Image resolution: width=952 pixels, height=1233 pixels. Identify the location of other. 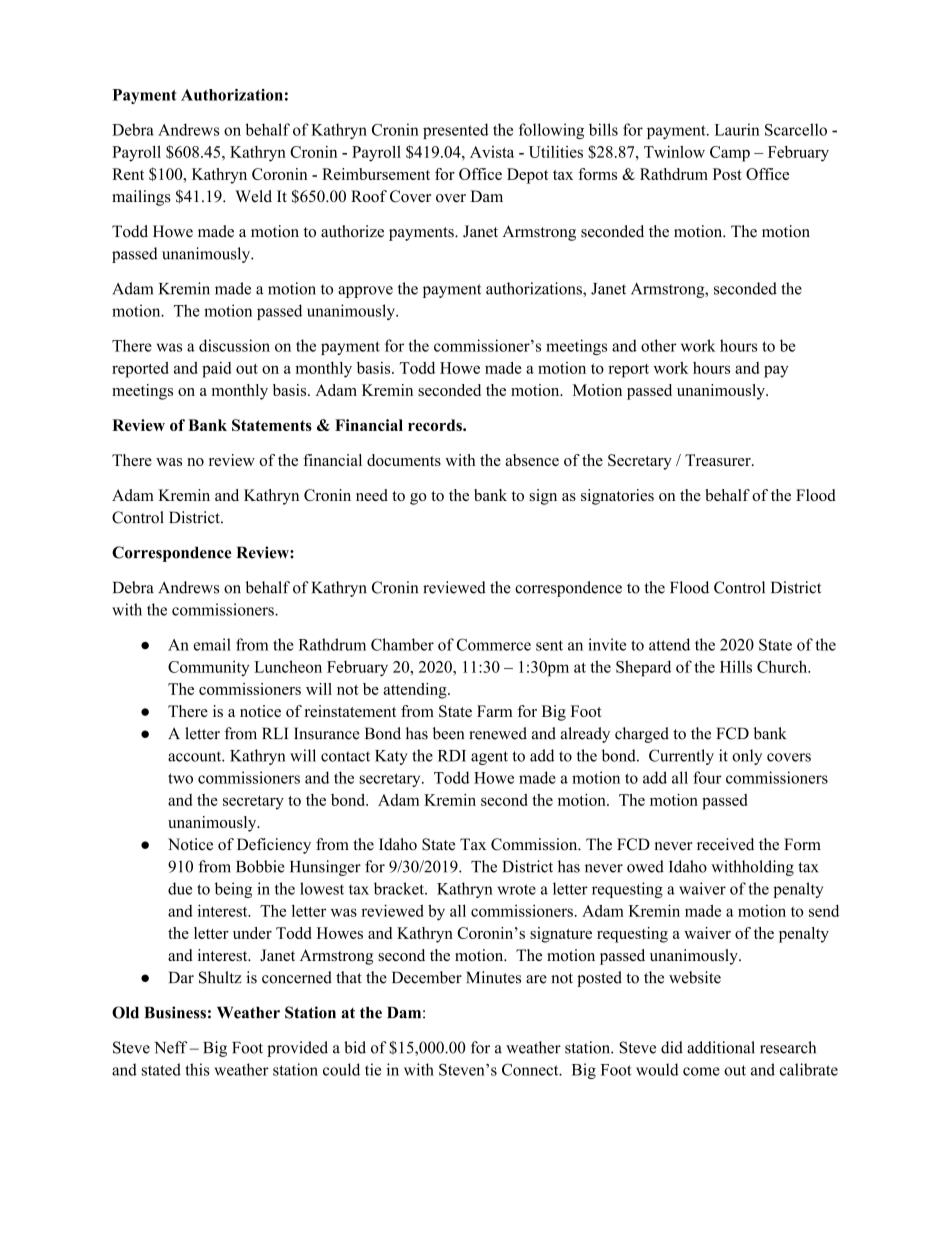
(658, 345).
